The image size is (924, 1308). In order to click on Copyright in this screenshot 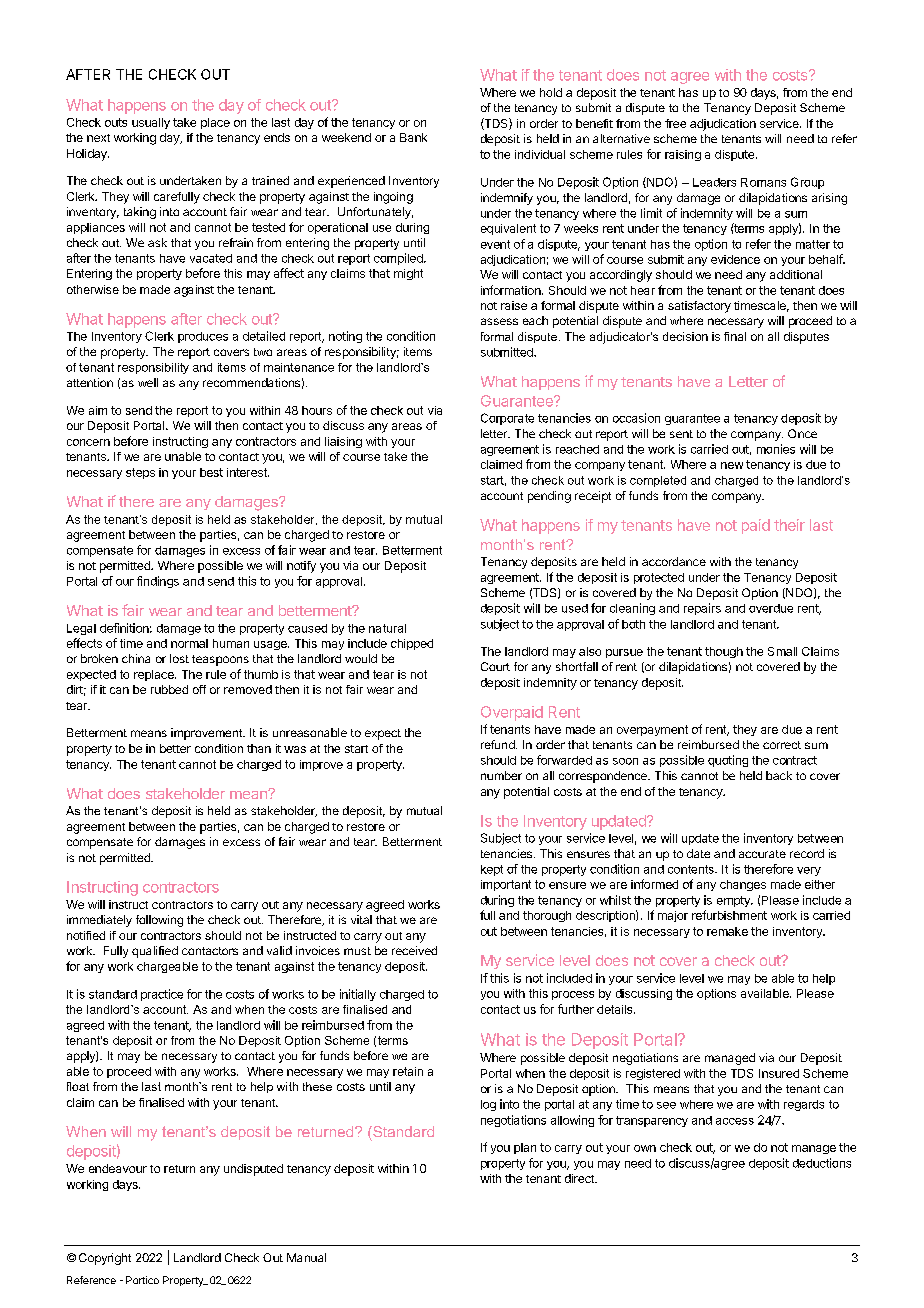, I will do `click(105, 1259)`.
